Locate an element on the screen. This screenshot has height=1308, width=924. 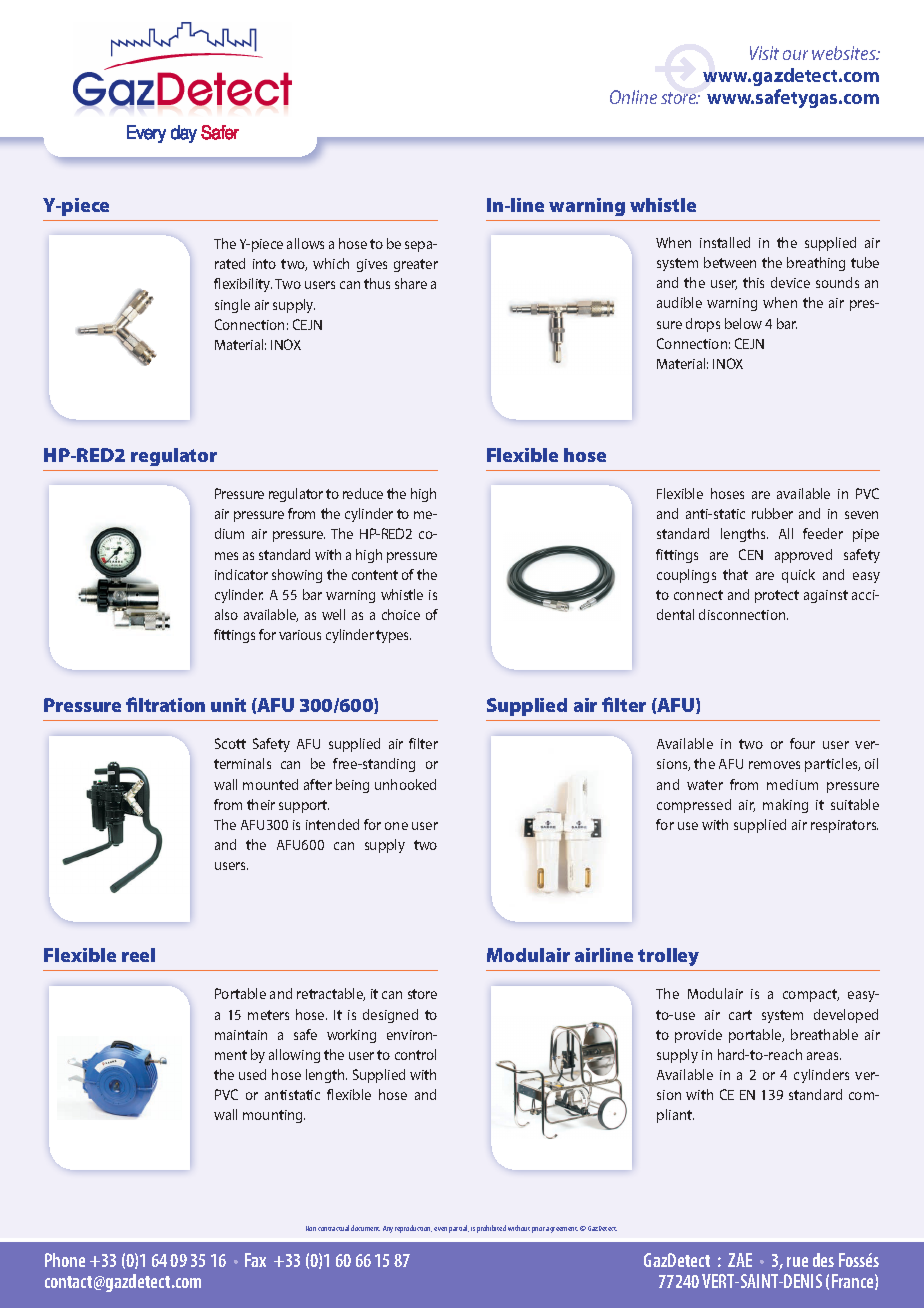
protect is located at coordinates (777, 596).
